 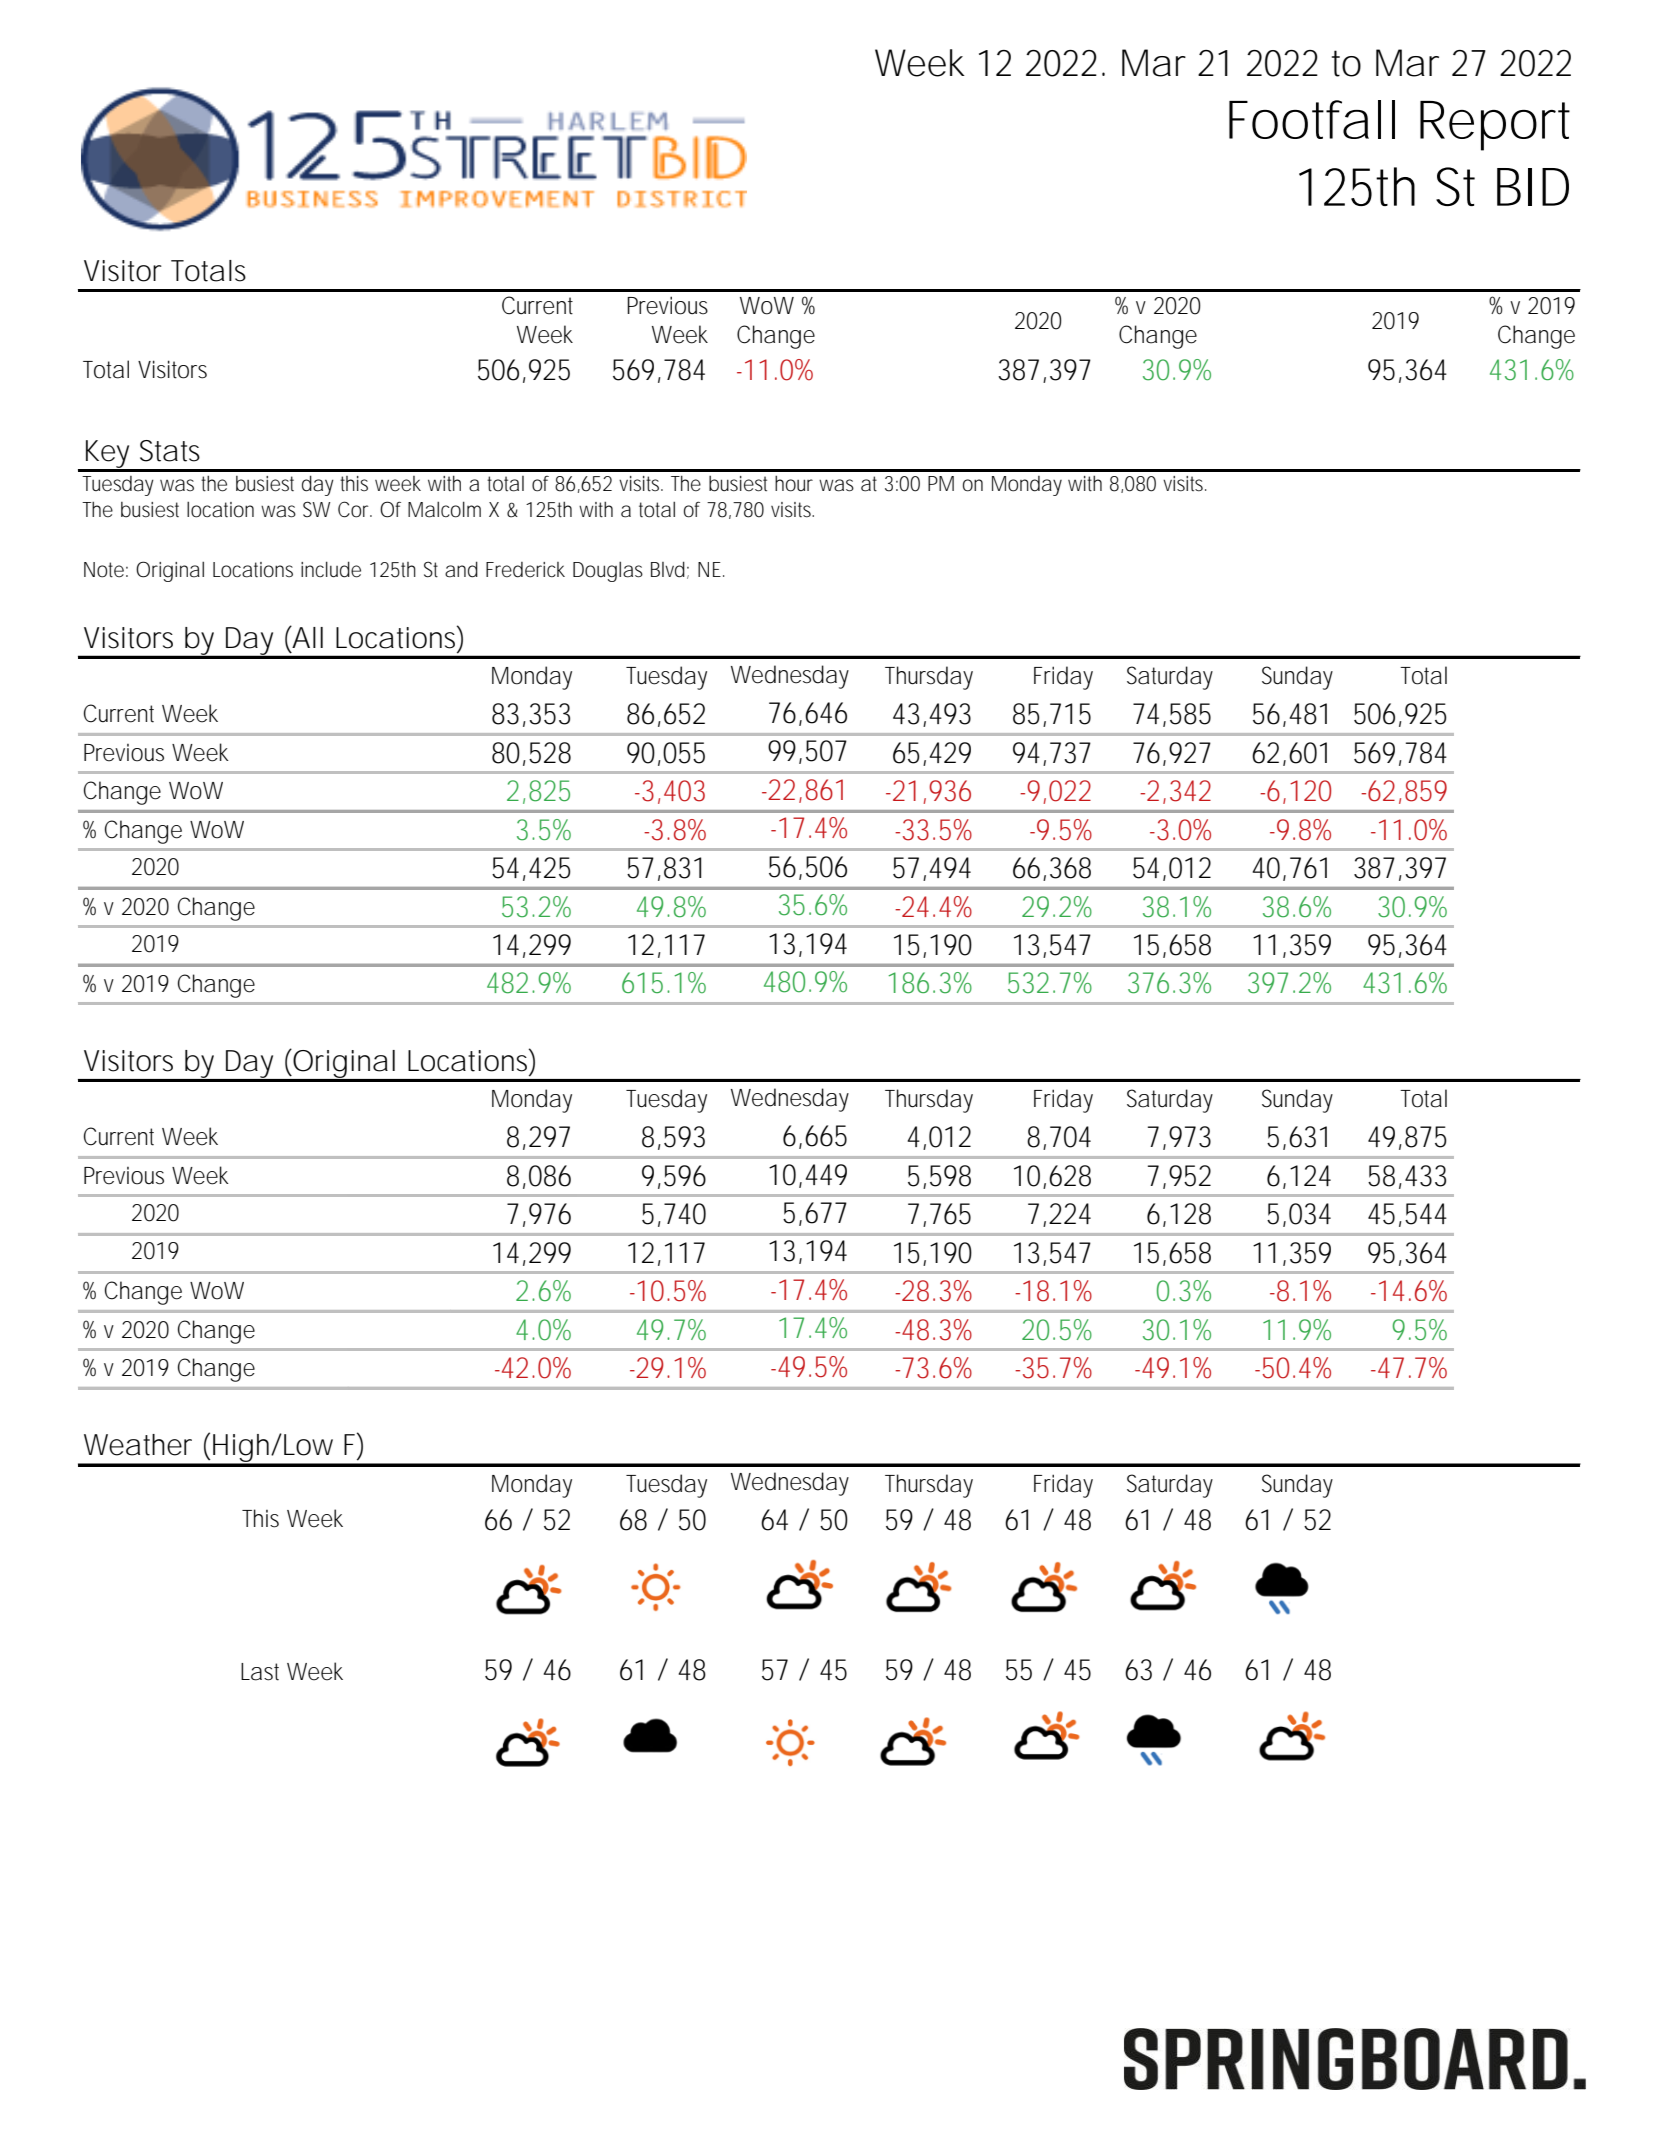 What do you see at coordinates (525, 570) in the screenshot?
I see `Frederick` at bounding box center [525, 570].
